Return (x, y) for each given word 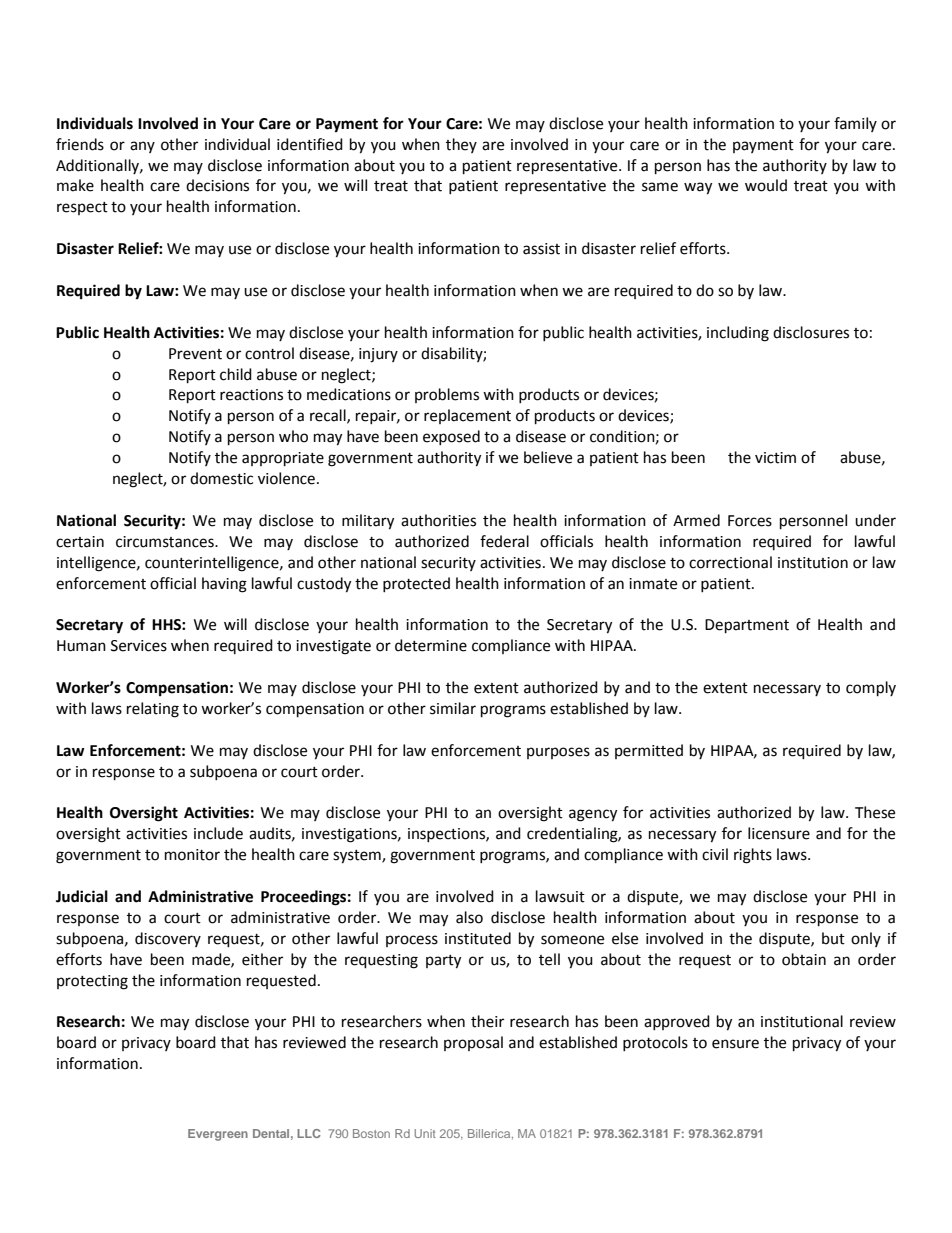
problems (447, 395)
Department (747, 626)
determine (431, 645)
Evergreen (218, 1135)
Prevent (195, 354)
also (469, 917)
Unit (425, 1133)
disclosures (811, 332)
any (142, 147)
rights (753, 856)
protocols (655, 1043)
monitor (192, 855)
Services (139, 646)
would (766, 185)
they (461, 145)
